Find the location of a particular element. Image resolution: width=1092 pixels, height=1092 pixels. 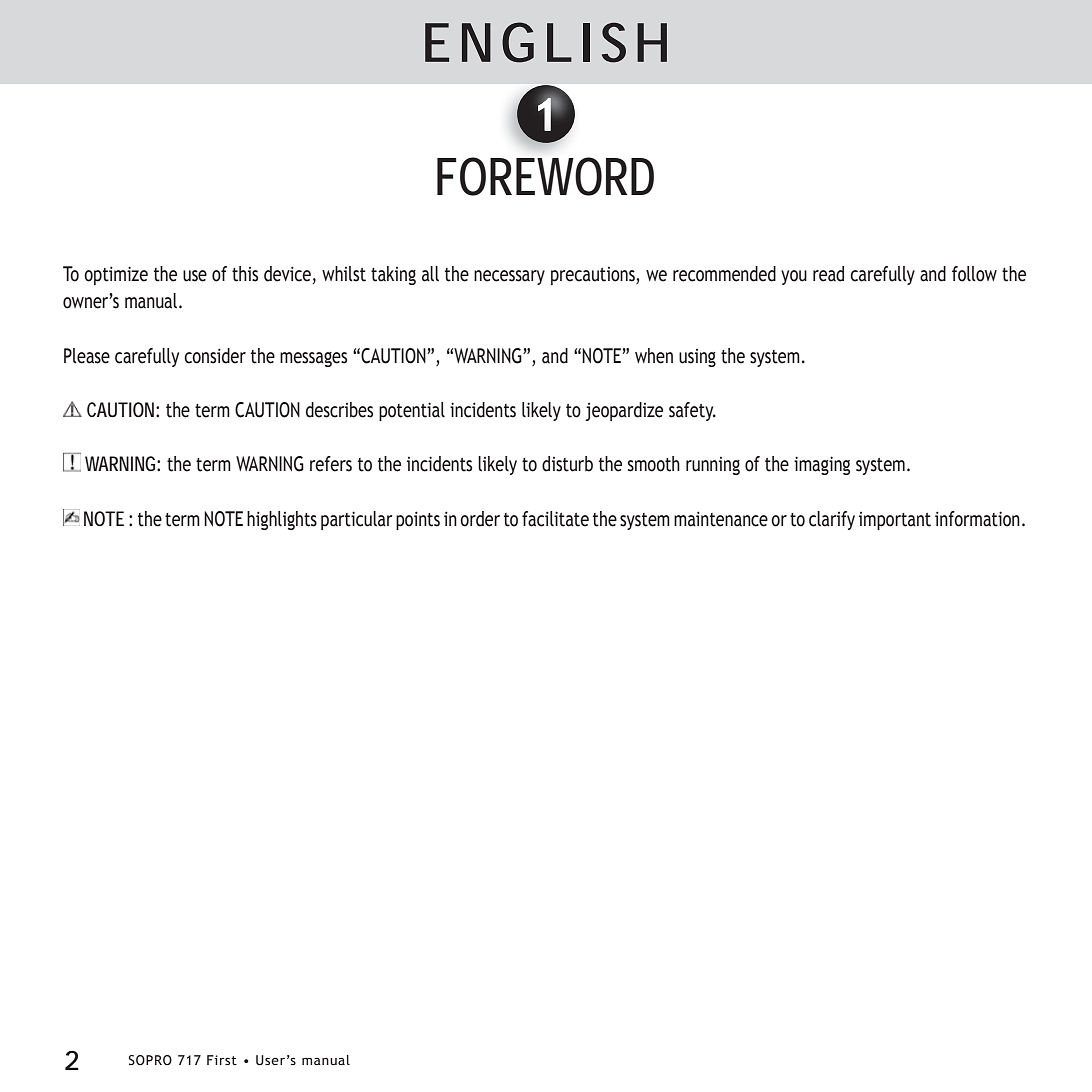

highlights is located at coordinates (282, 520).
